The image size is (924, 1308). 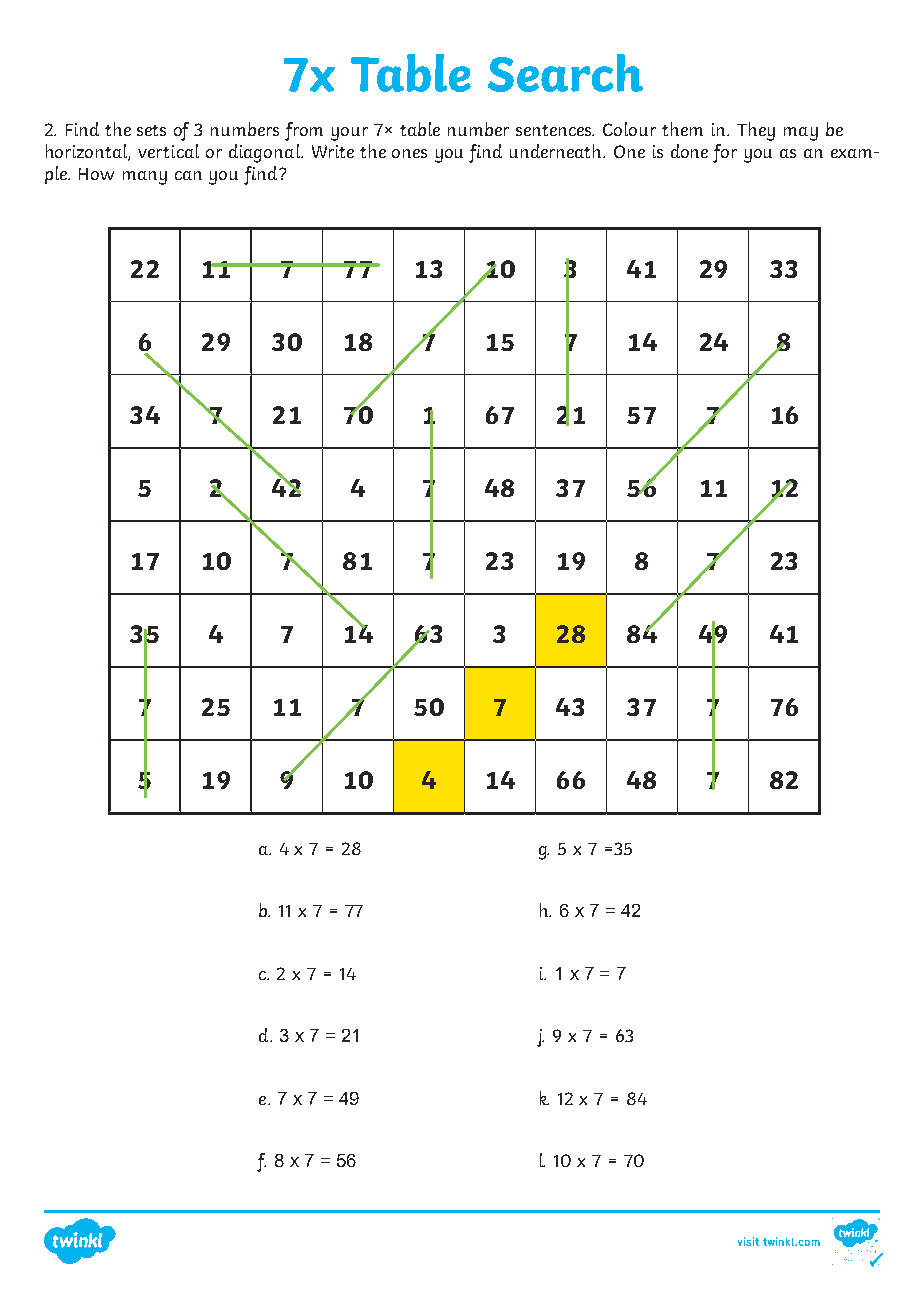 I want to click on Colour, so click(x=629, y=129).
